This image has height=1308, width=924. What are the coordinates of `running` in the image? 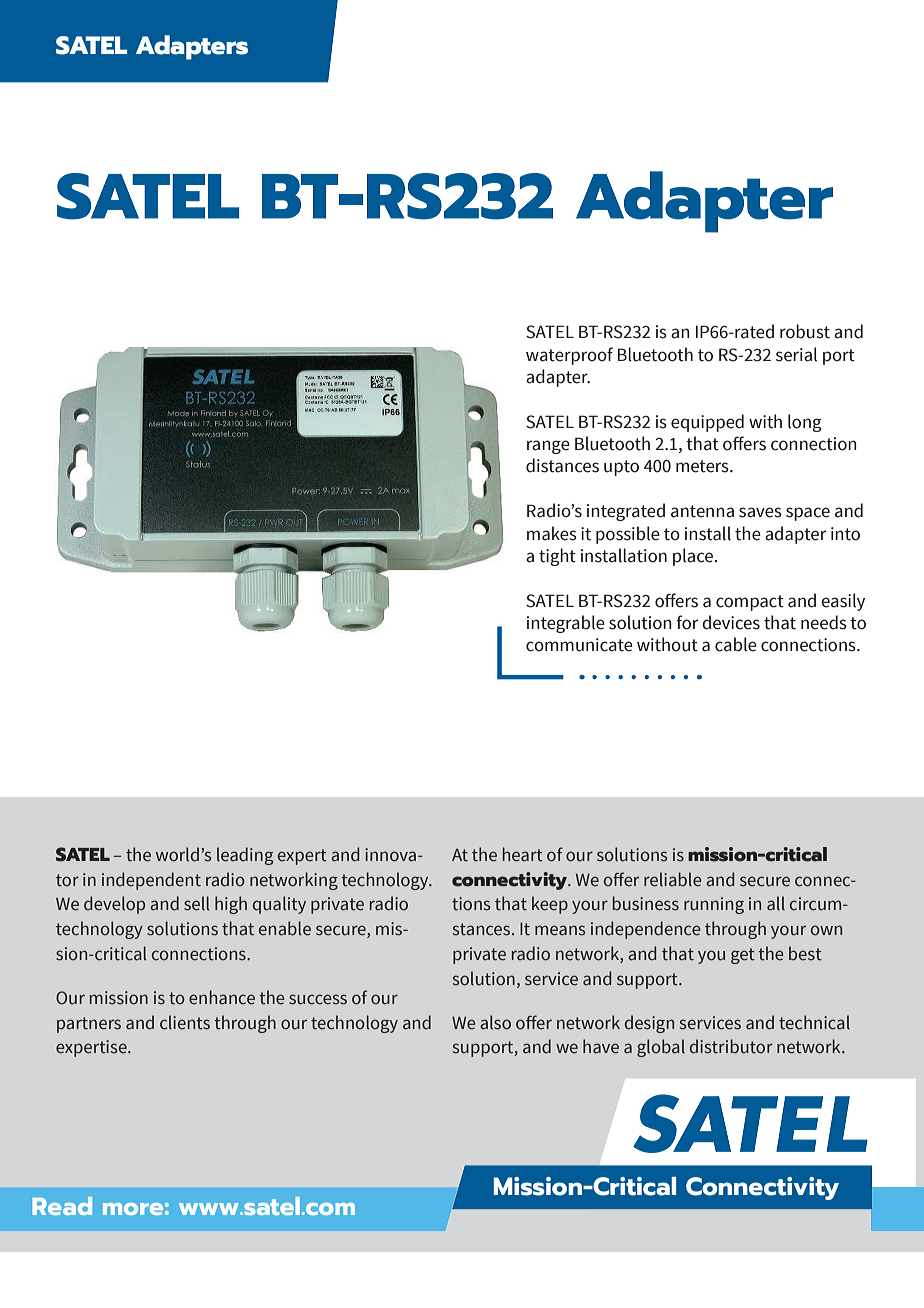 It's located at (714, 905).
